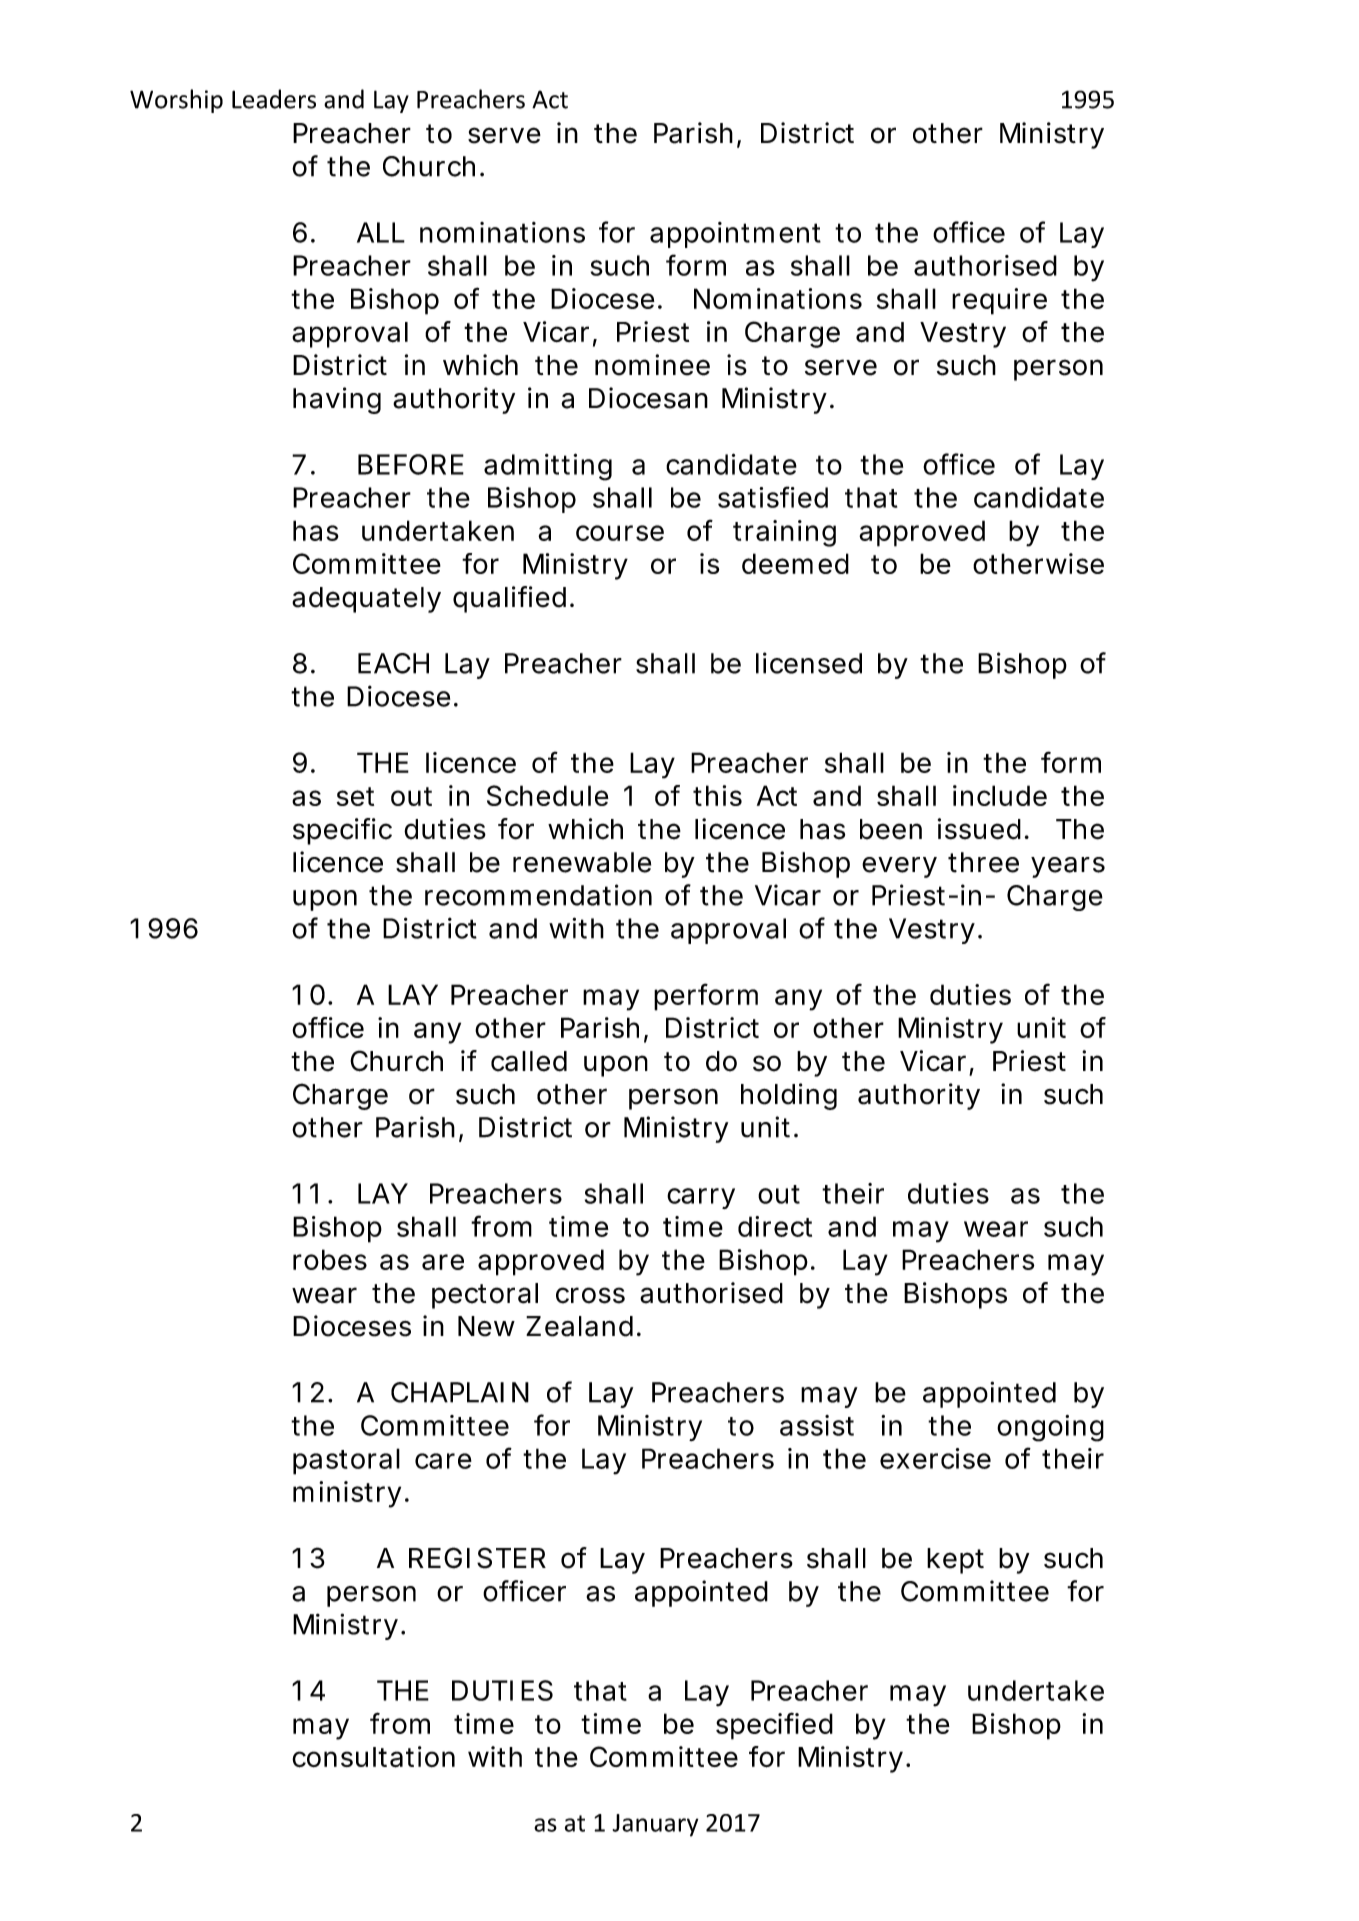 The height and width of the screenshot is (1921, 1359). Describe the element at coordinates (366, 600) in the screenshot. I see `adequately` at that location.
